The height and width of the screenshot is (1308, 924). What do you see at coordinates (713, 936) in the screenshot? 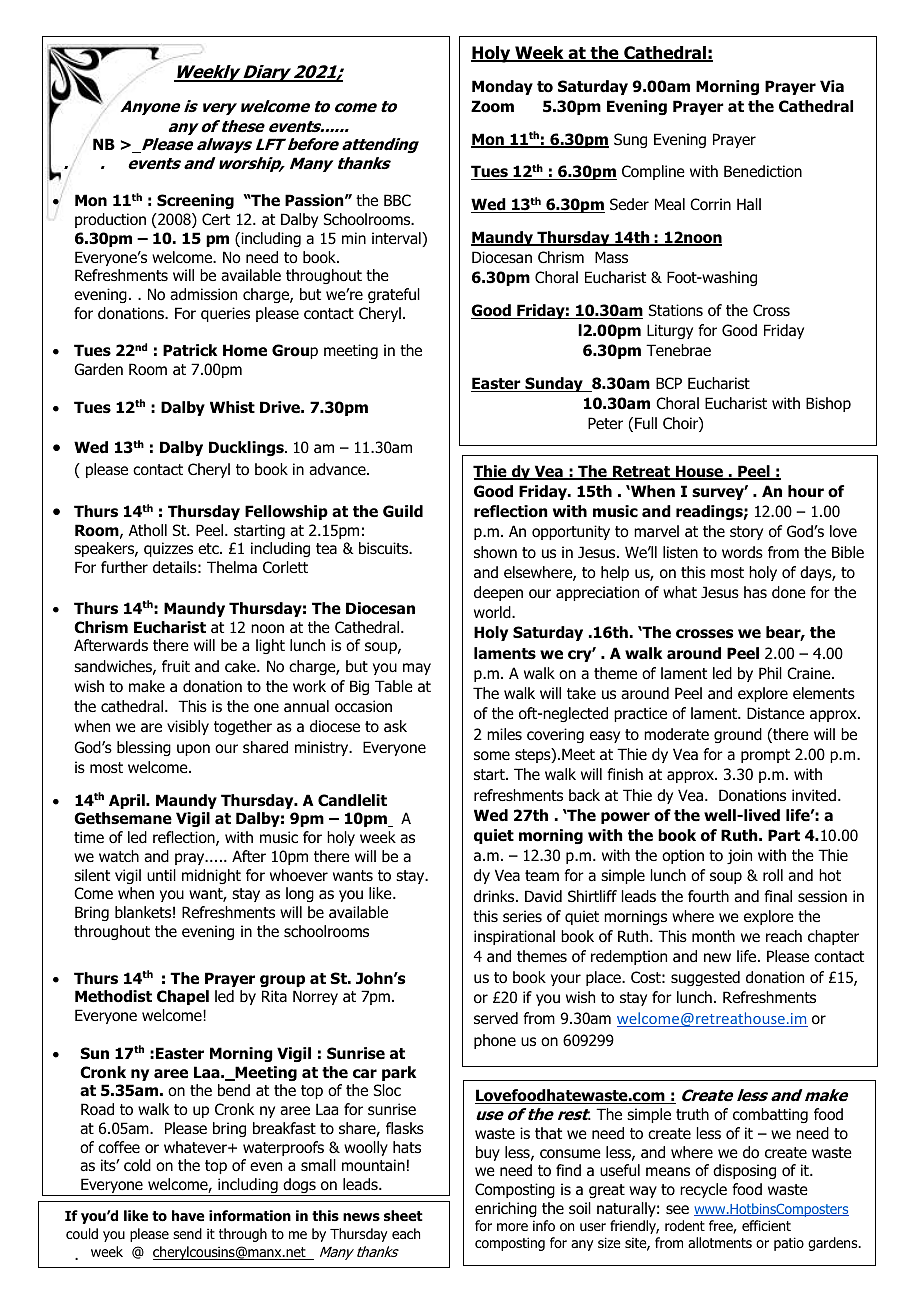
I see `month` at bounding box center [713, 936].
